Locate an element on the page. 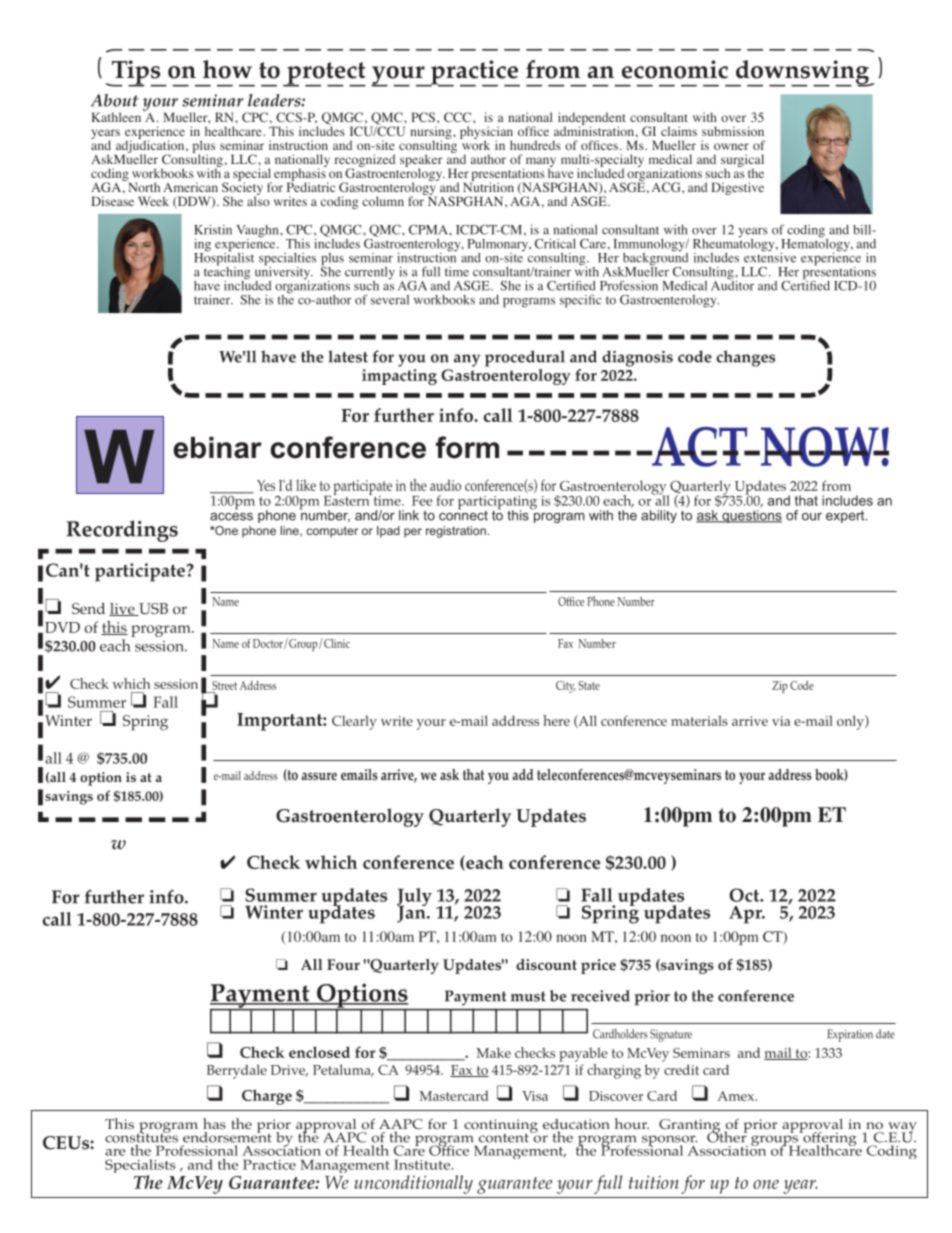 The image size is (952, 1233). Zip is located at coordinates (780, 687).
